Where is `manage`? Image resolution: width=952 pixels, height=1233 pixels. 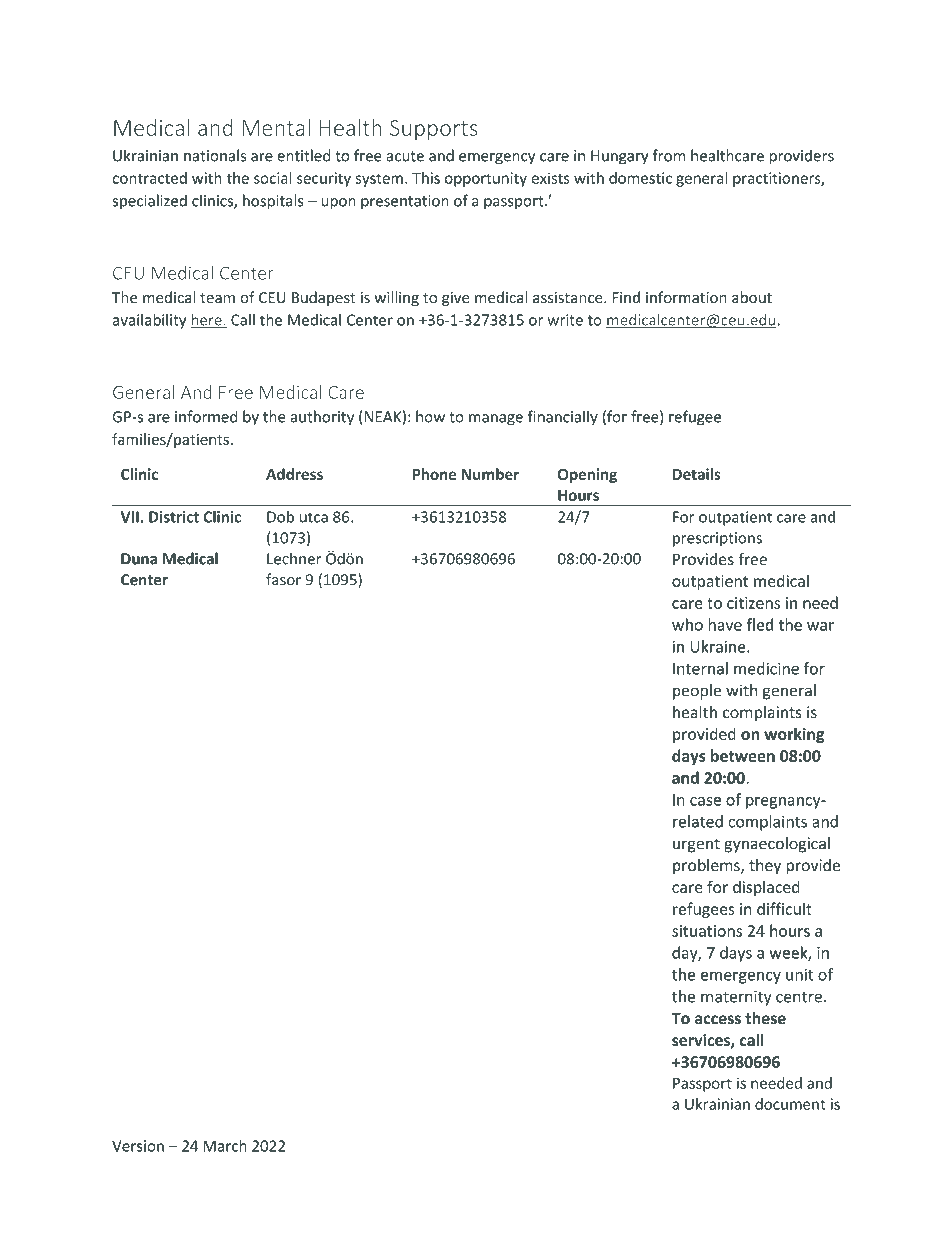 manage is located at coordinates (496, 420).
